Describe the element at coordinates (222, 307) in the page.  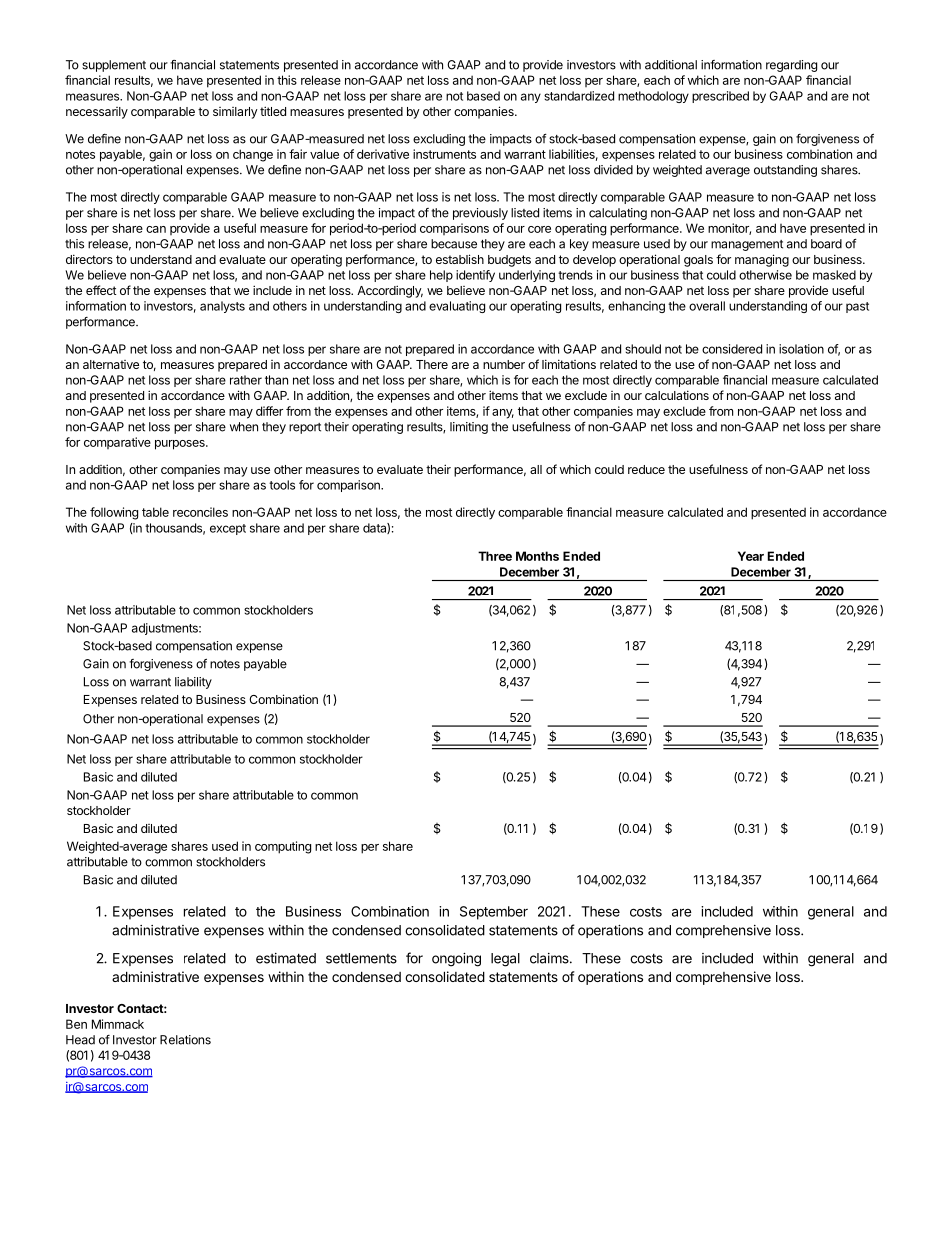
I see `analysts` at that location.
